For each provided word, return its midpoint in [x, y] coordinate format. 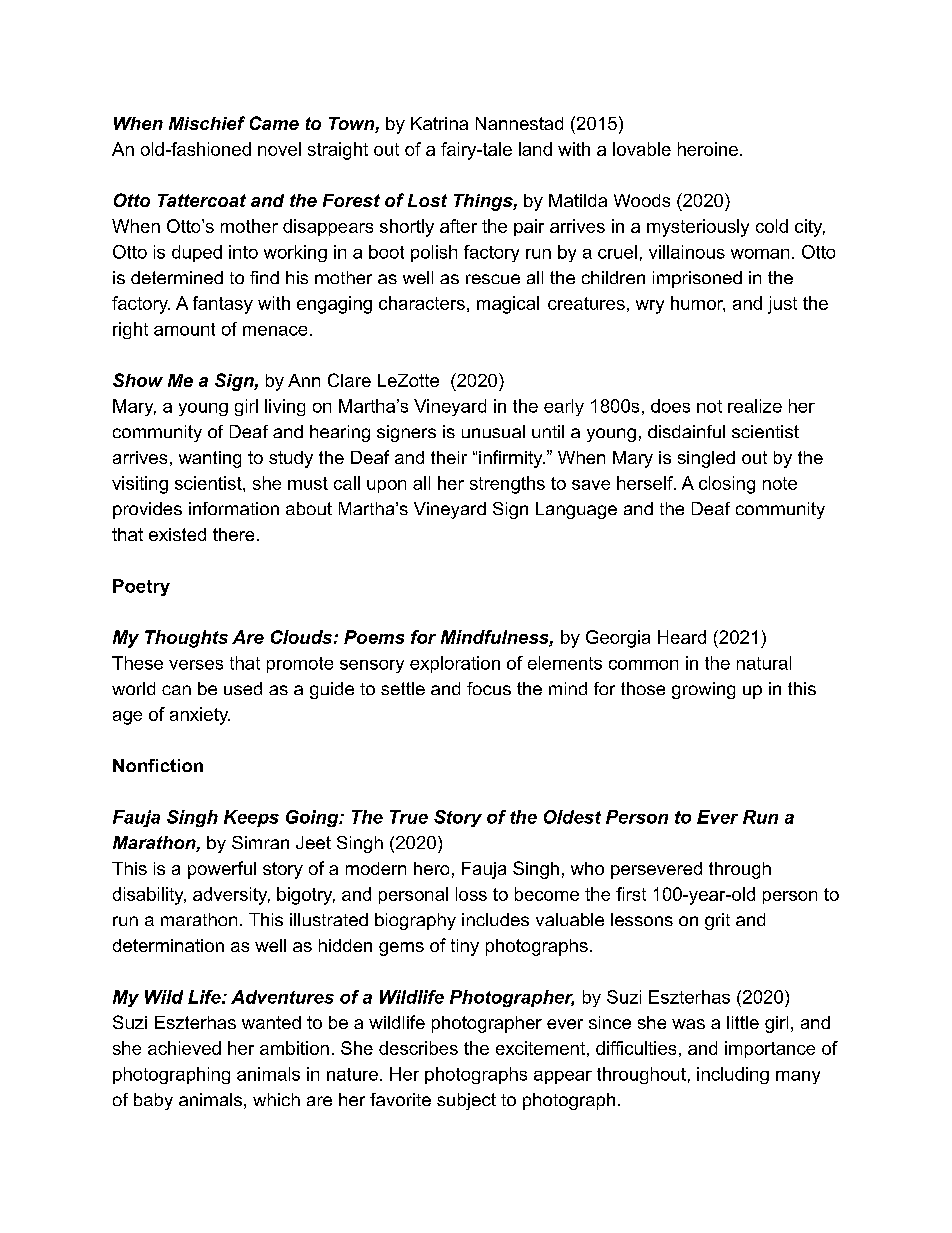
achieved [184, 1048]
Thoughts [186, 639]
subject [466, 1101]
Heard [682, 637]
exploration [455, 664]
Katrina [439, 123]
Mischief [207, 123]
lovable [642, 149]
